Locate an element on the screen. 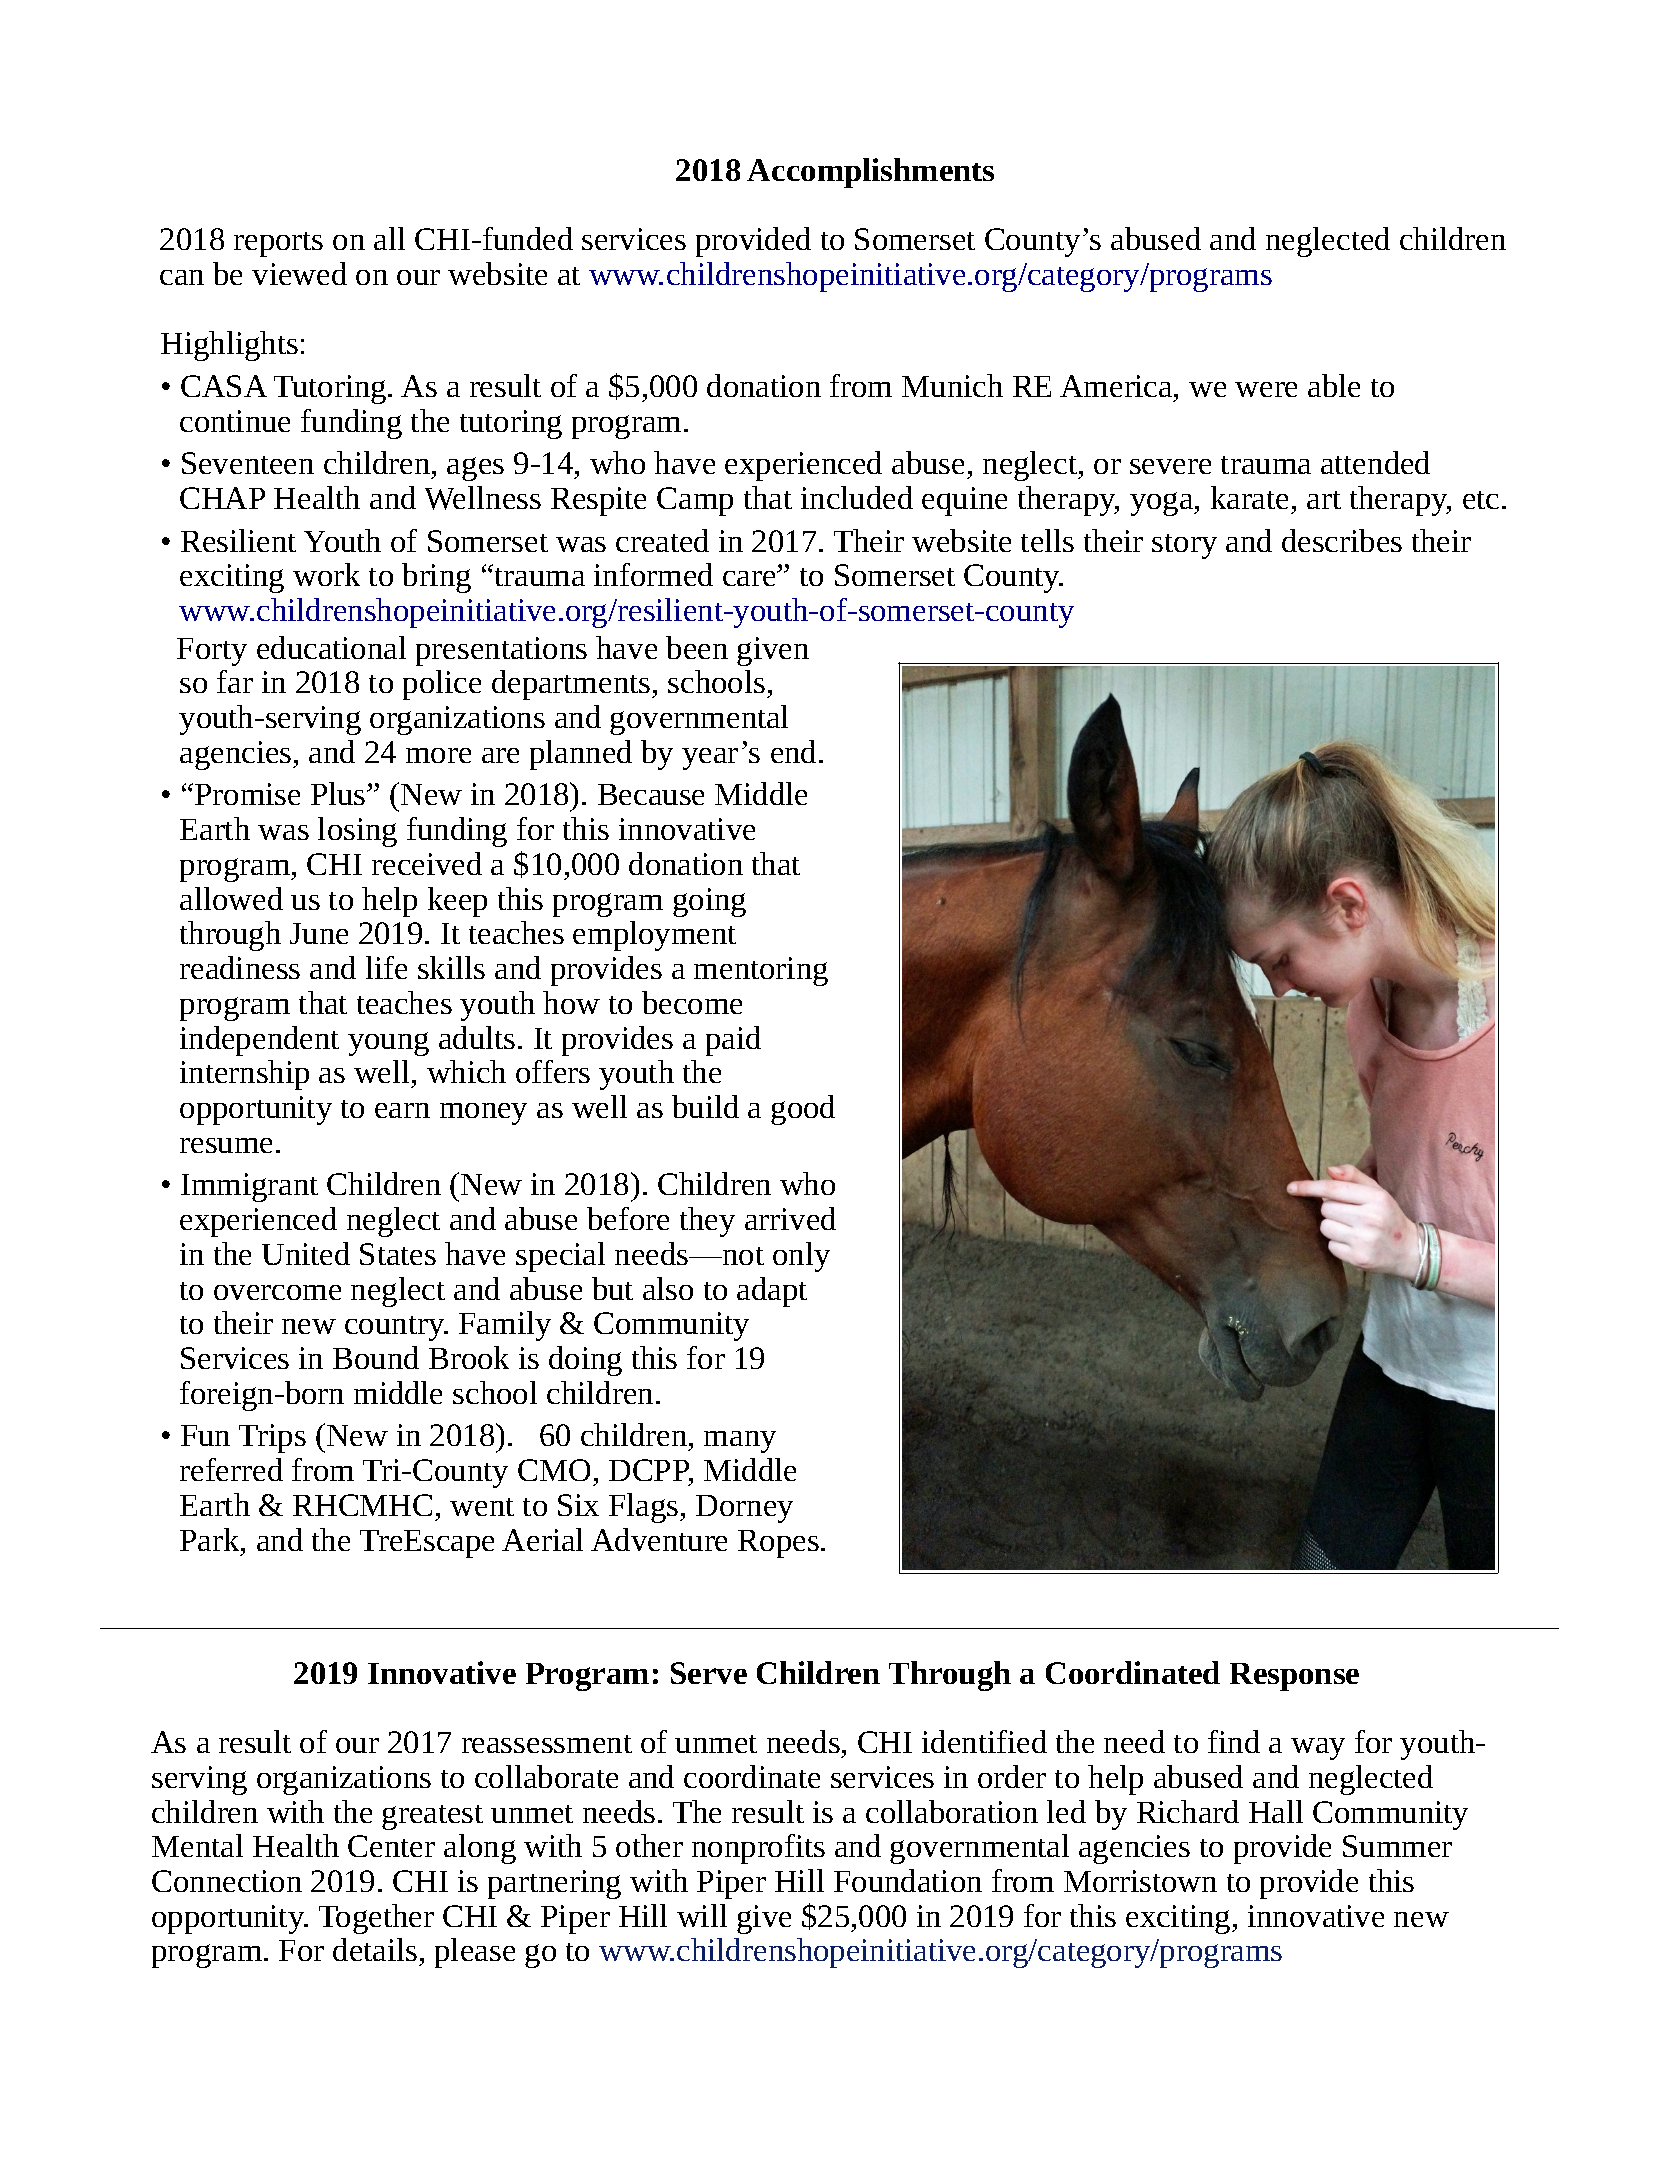 This screenshot has width=1673, height=2166. reports is located at coordinates (278, 244).
